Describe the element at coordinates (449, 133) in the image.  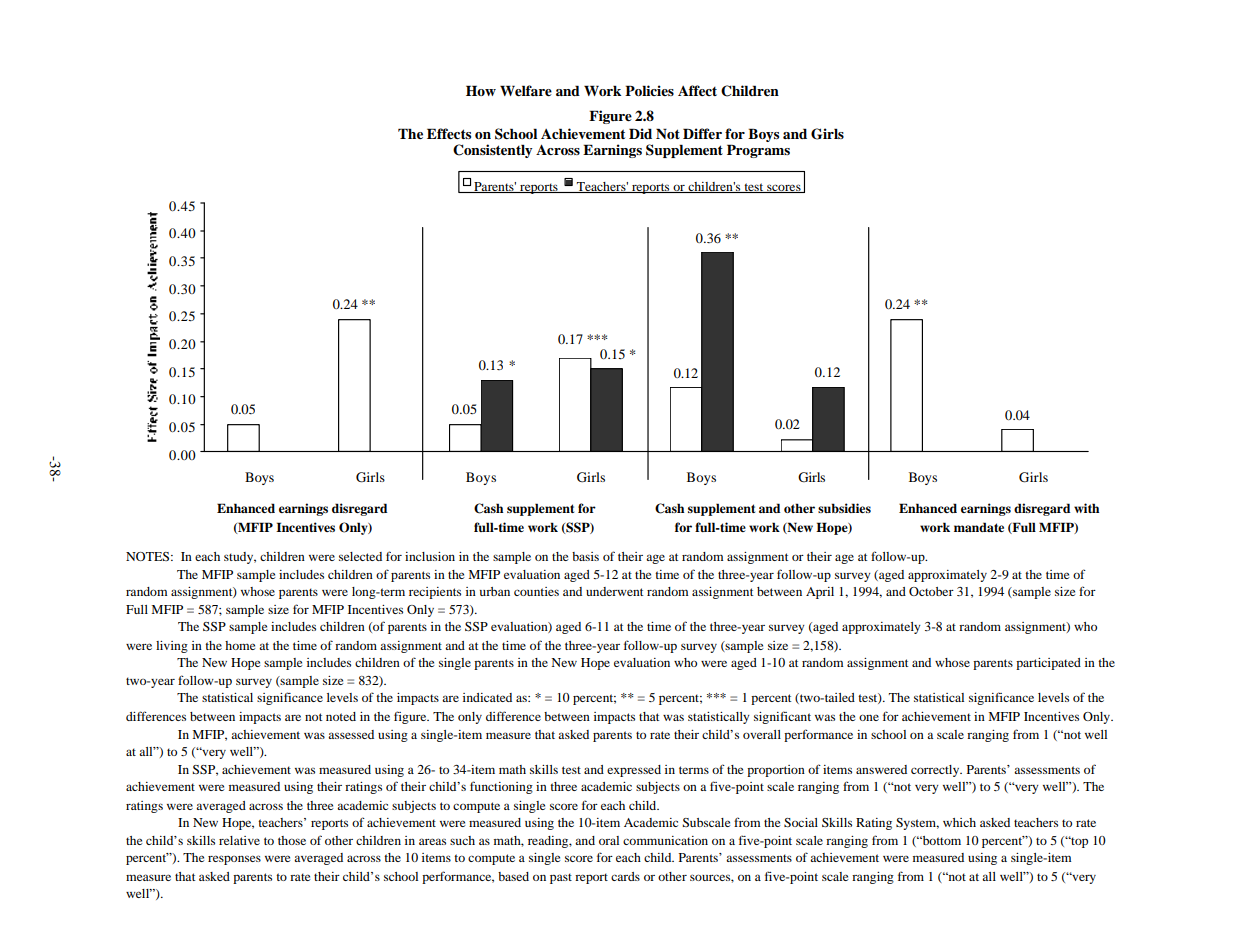
I see `Effects` at that location.
